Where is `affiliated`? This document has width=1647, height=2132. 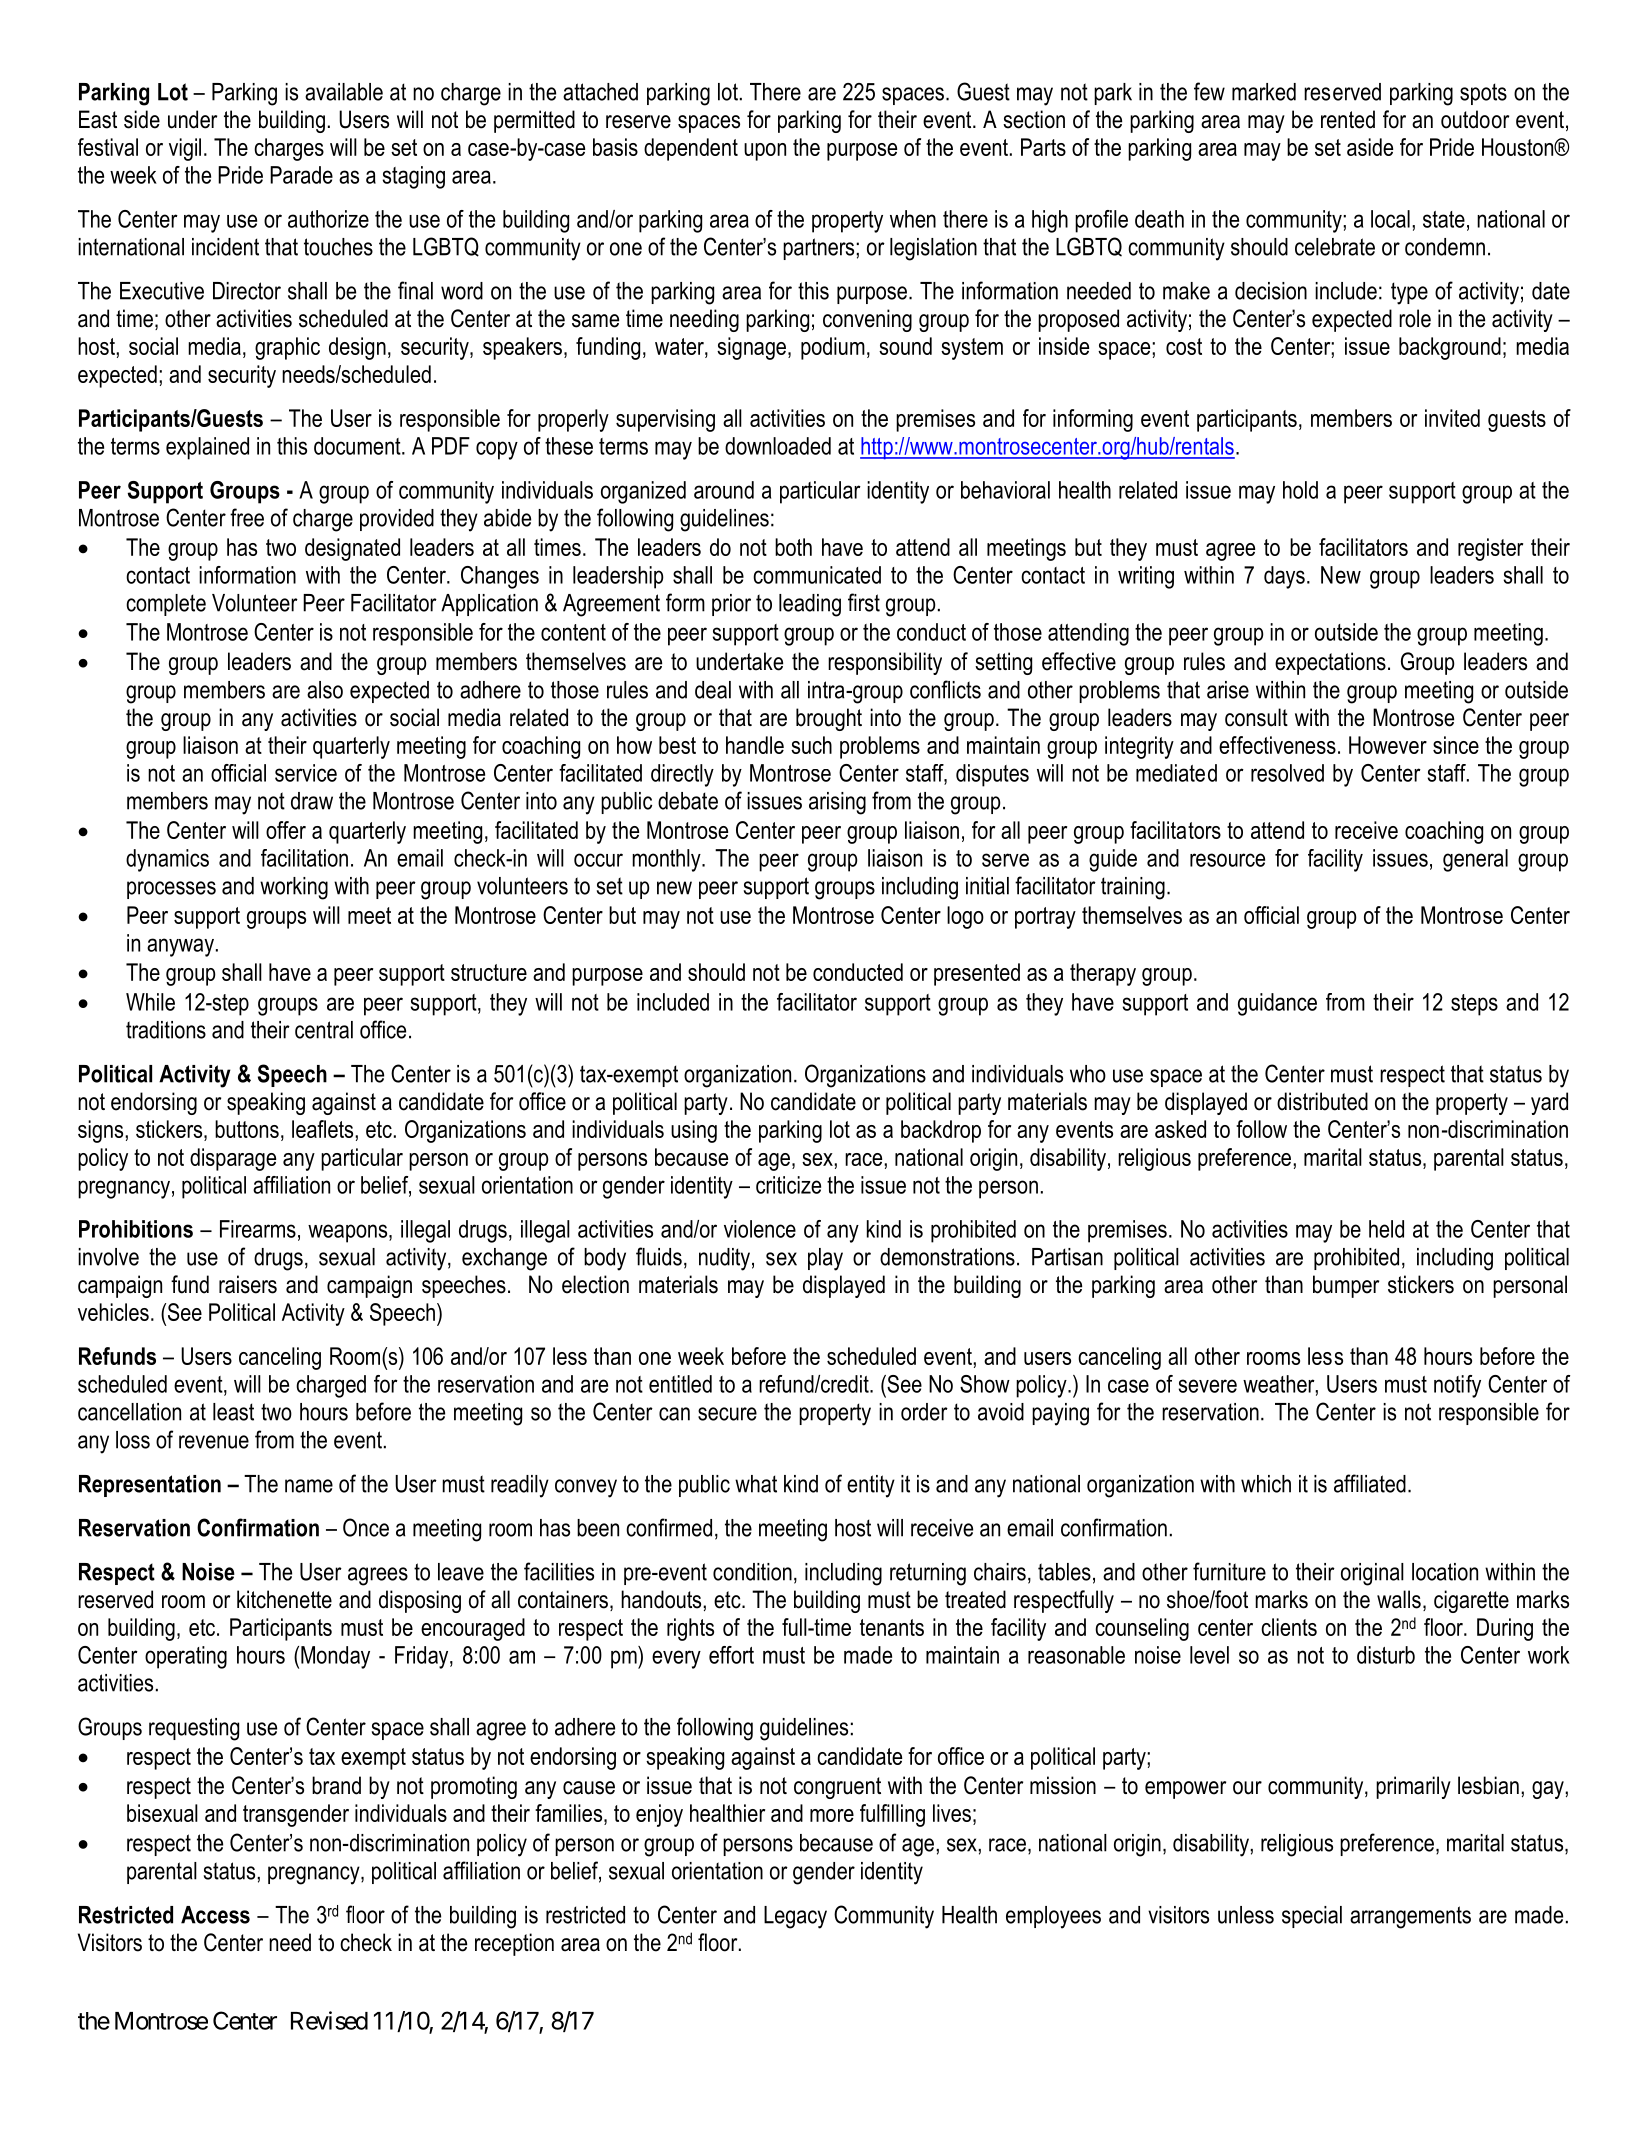 affiliated is located at coordinates (1370, 1483).
